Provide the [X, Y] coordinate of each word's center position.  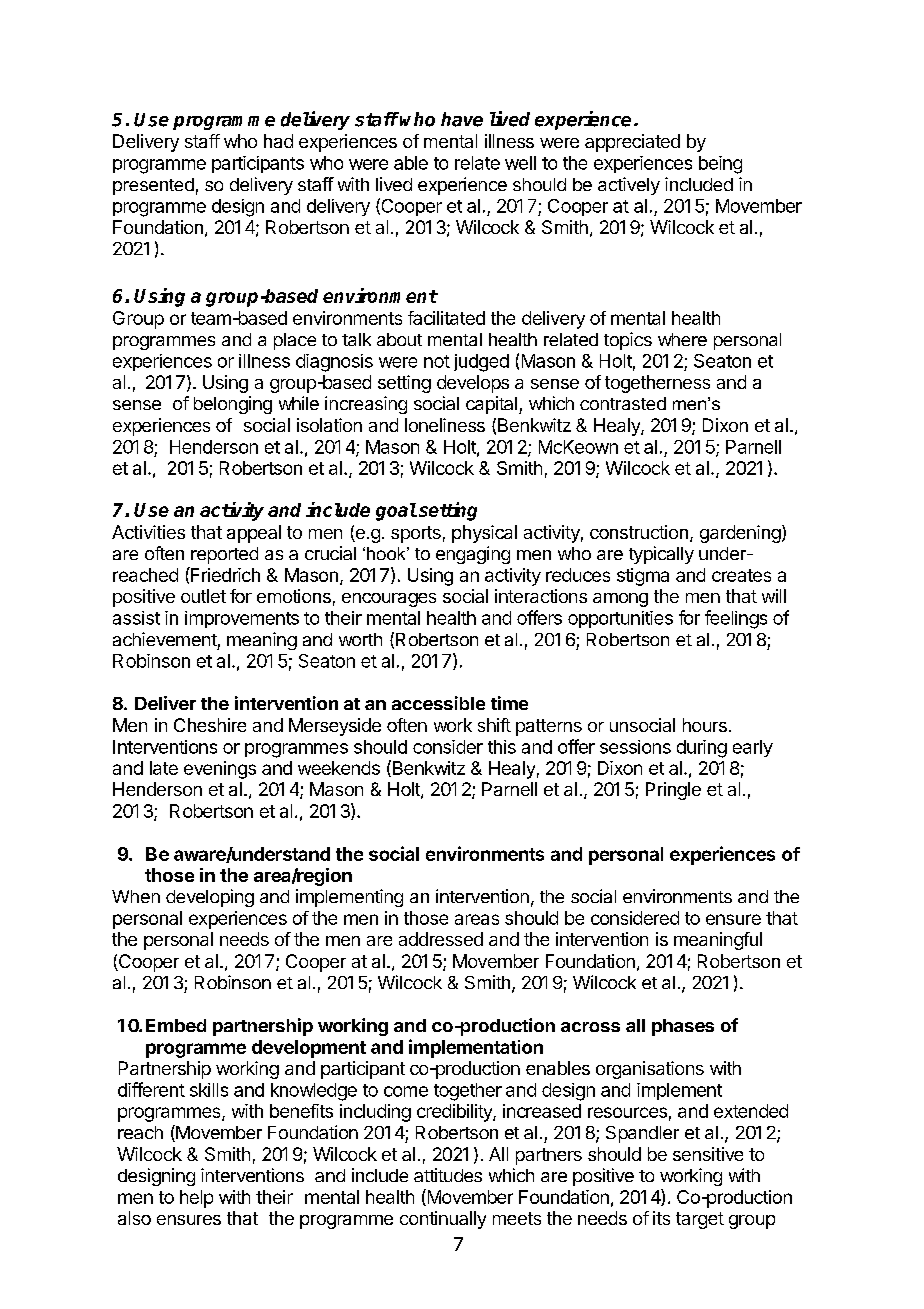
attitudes [448, 1175]
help [196, 1199]
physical [484, 534]
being [720, 165]
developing [210, 898]
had [278, 141]
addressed [441, 939]
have [462, 119]
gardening [740, 534]
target [700, 1220]
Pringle [673, 791]
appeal [254, 534]
